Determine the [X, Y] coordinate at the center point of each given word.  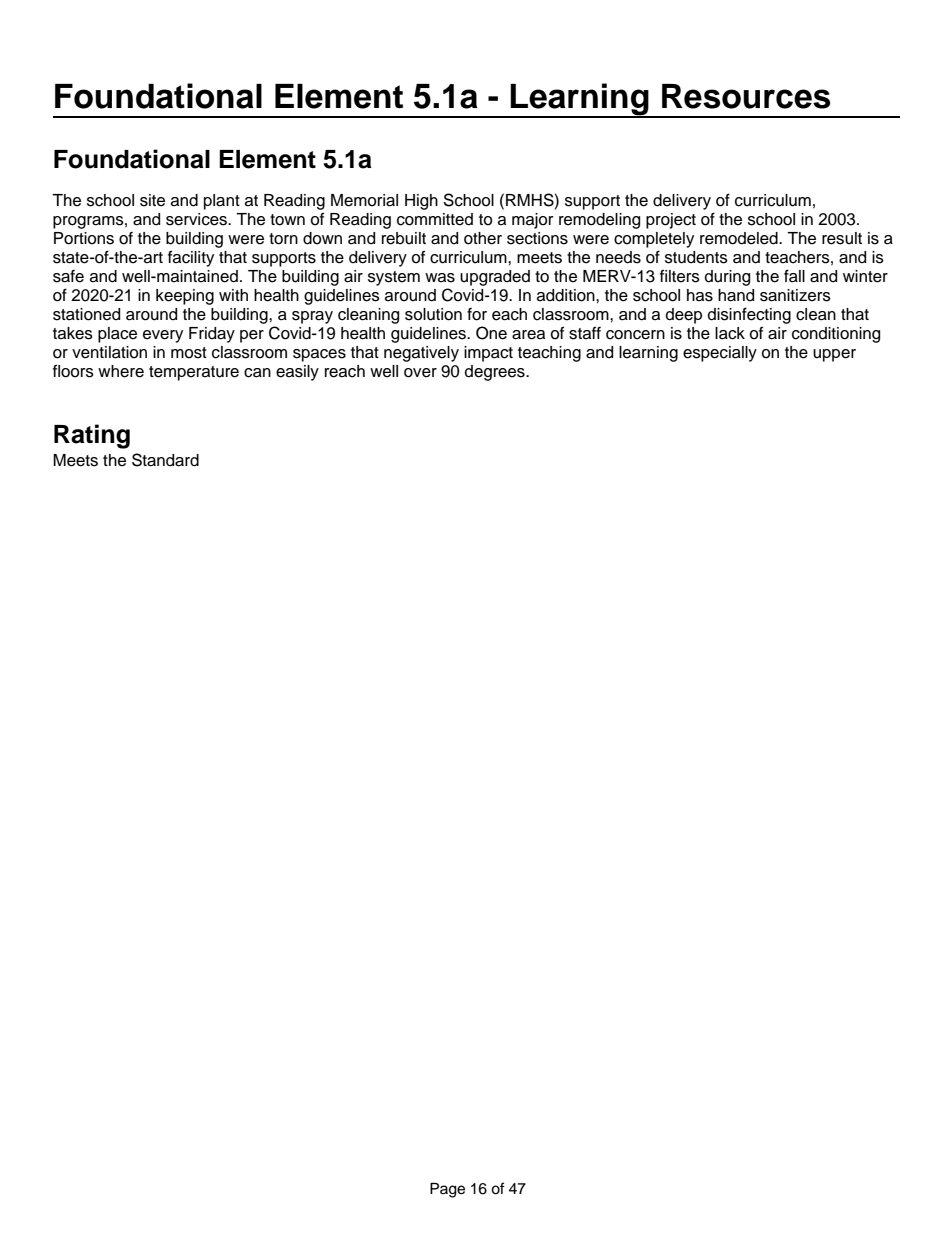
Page [447, 1190]
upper [834, 355]
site [152, 200]
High [421, 202]
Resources [746, 96]
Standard [165, 460]
